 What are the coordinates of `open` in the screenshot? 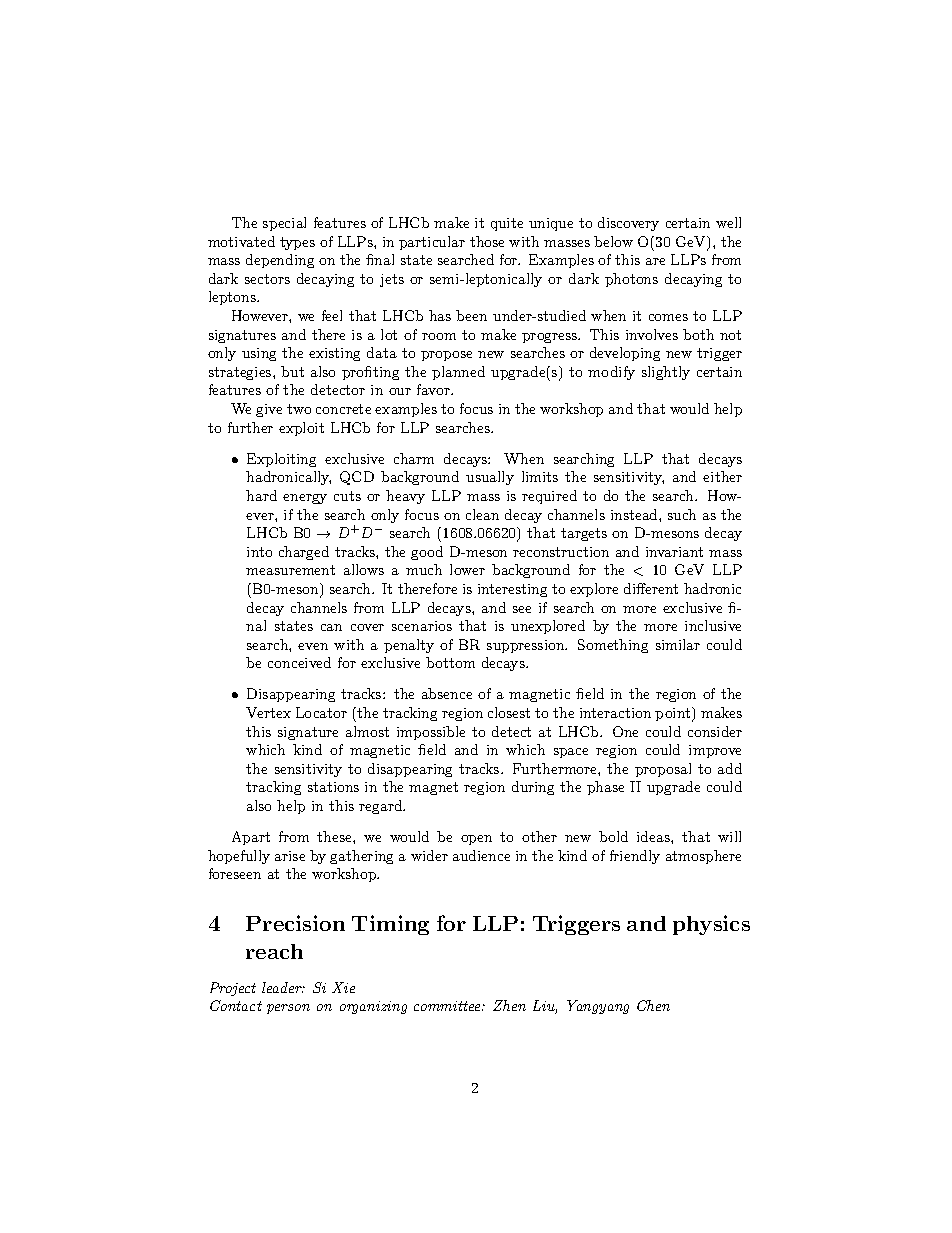 It's located at (476, 840).
